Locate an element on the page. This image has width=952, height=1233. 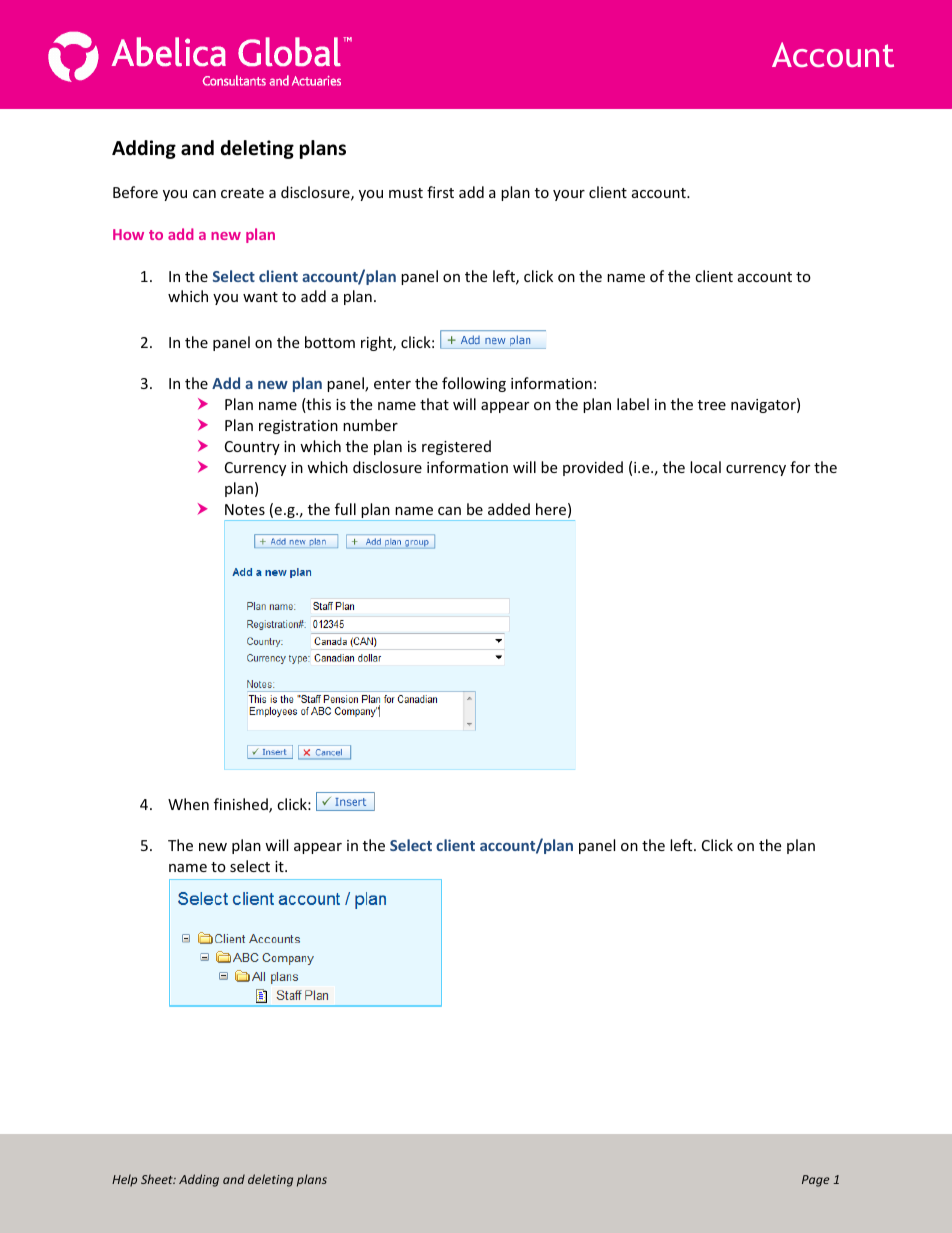
Help is located at coordinates (124, 1180).
